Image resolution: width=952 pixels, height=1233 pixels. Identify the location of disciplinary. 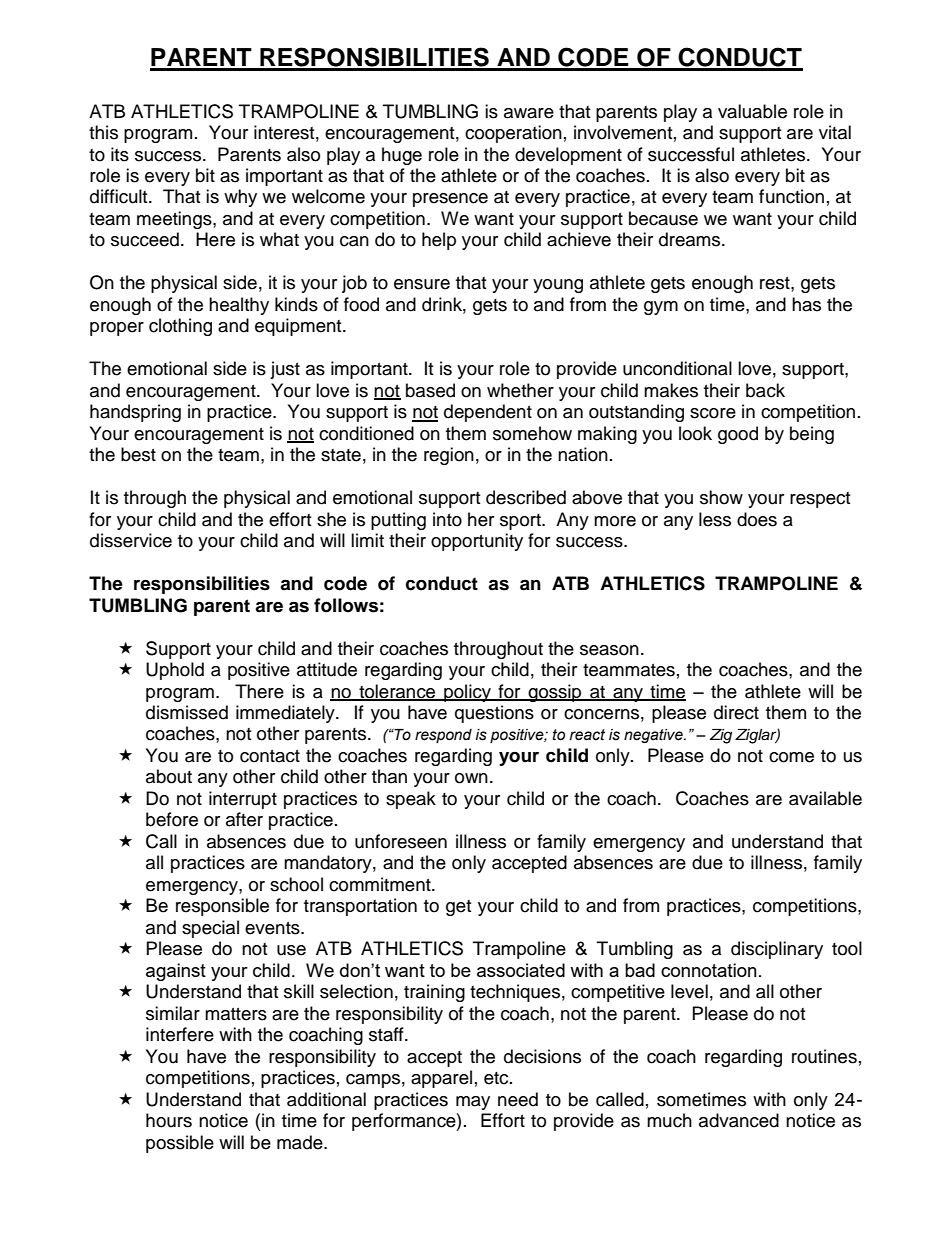
(777, 950).
